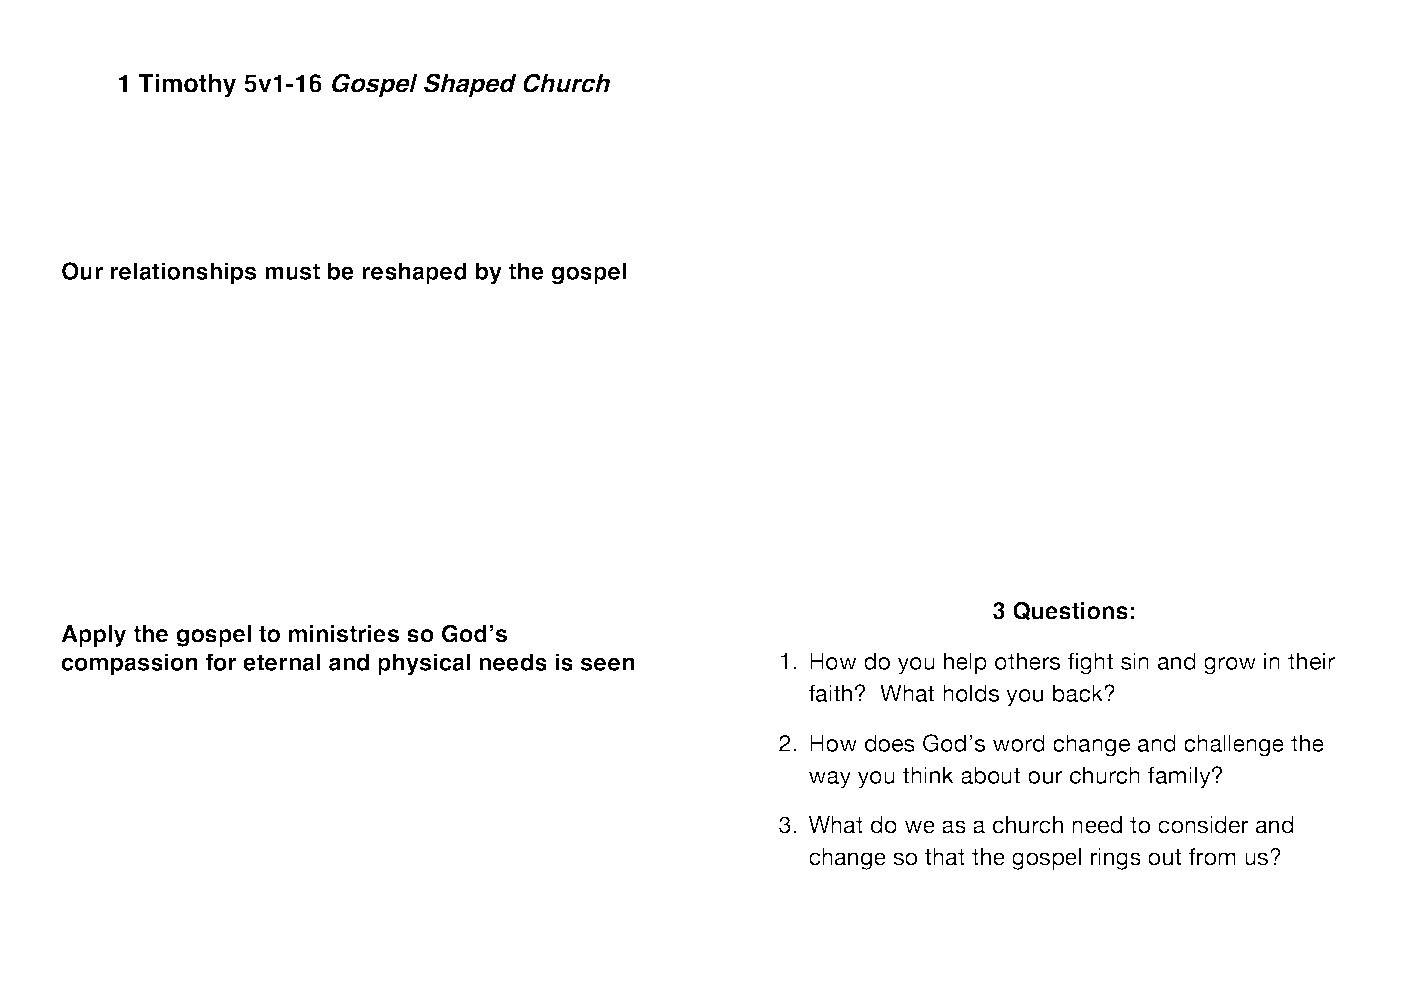  What do you see at coordinates (830, 780) in the page?
I see `way` at bounding box center [830, 780].
